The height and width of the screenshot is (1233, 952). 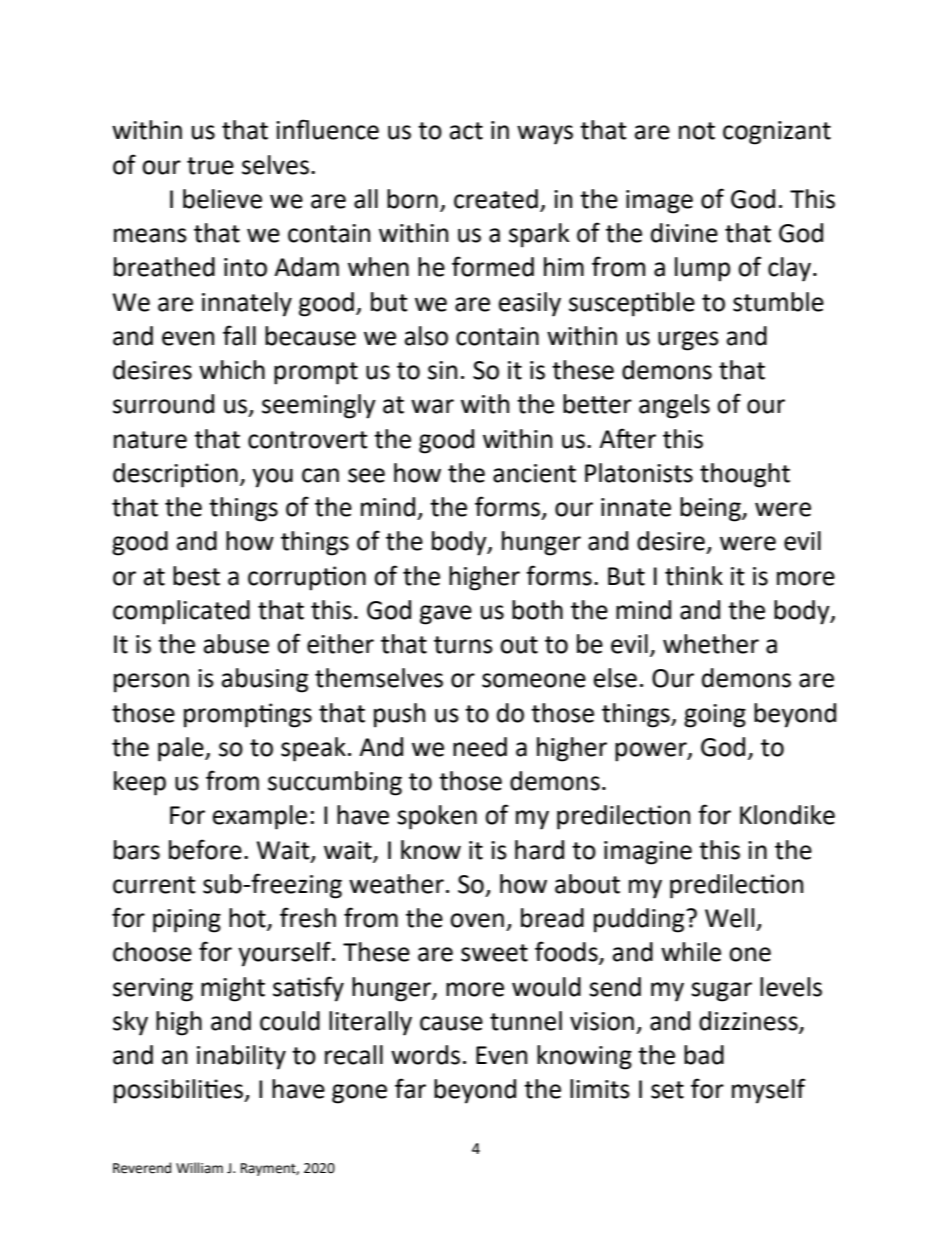 I want to click on William, so click(x=199, y=1167).
